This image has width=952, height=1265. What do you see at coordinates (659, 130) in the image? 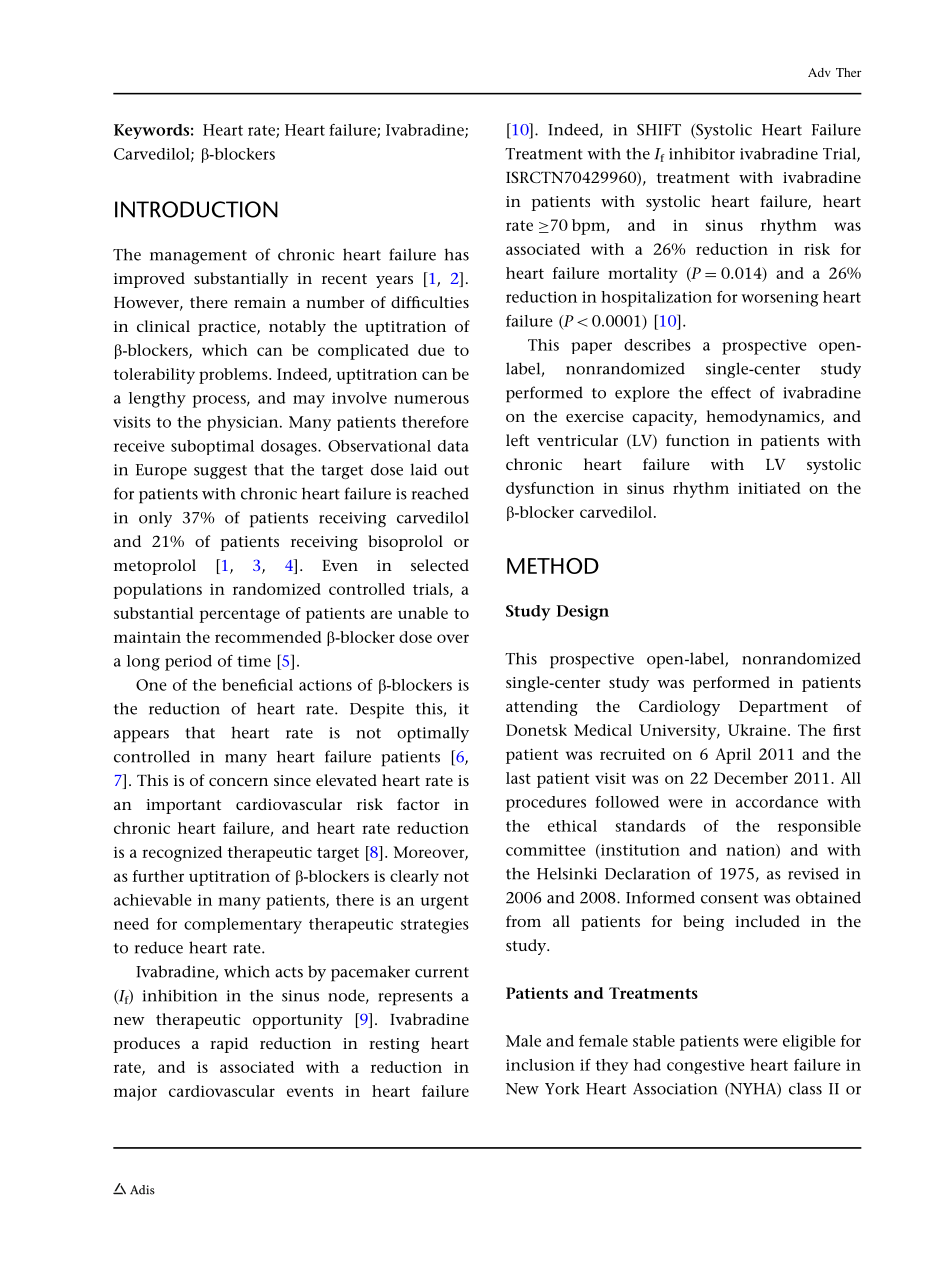
I see `SHIFT` at bounding box center [659, 130].
